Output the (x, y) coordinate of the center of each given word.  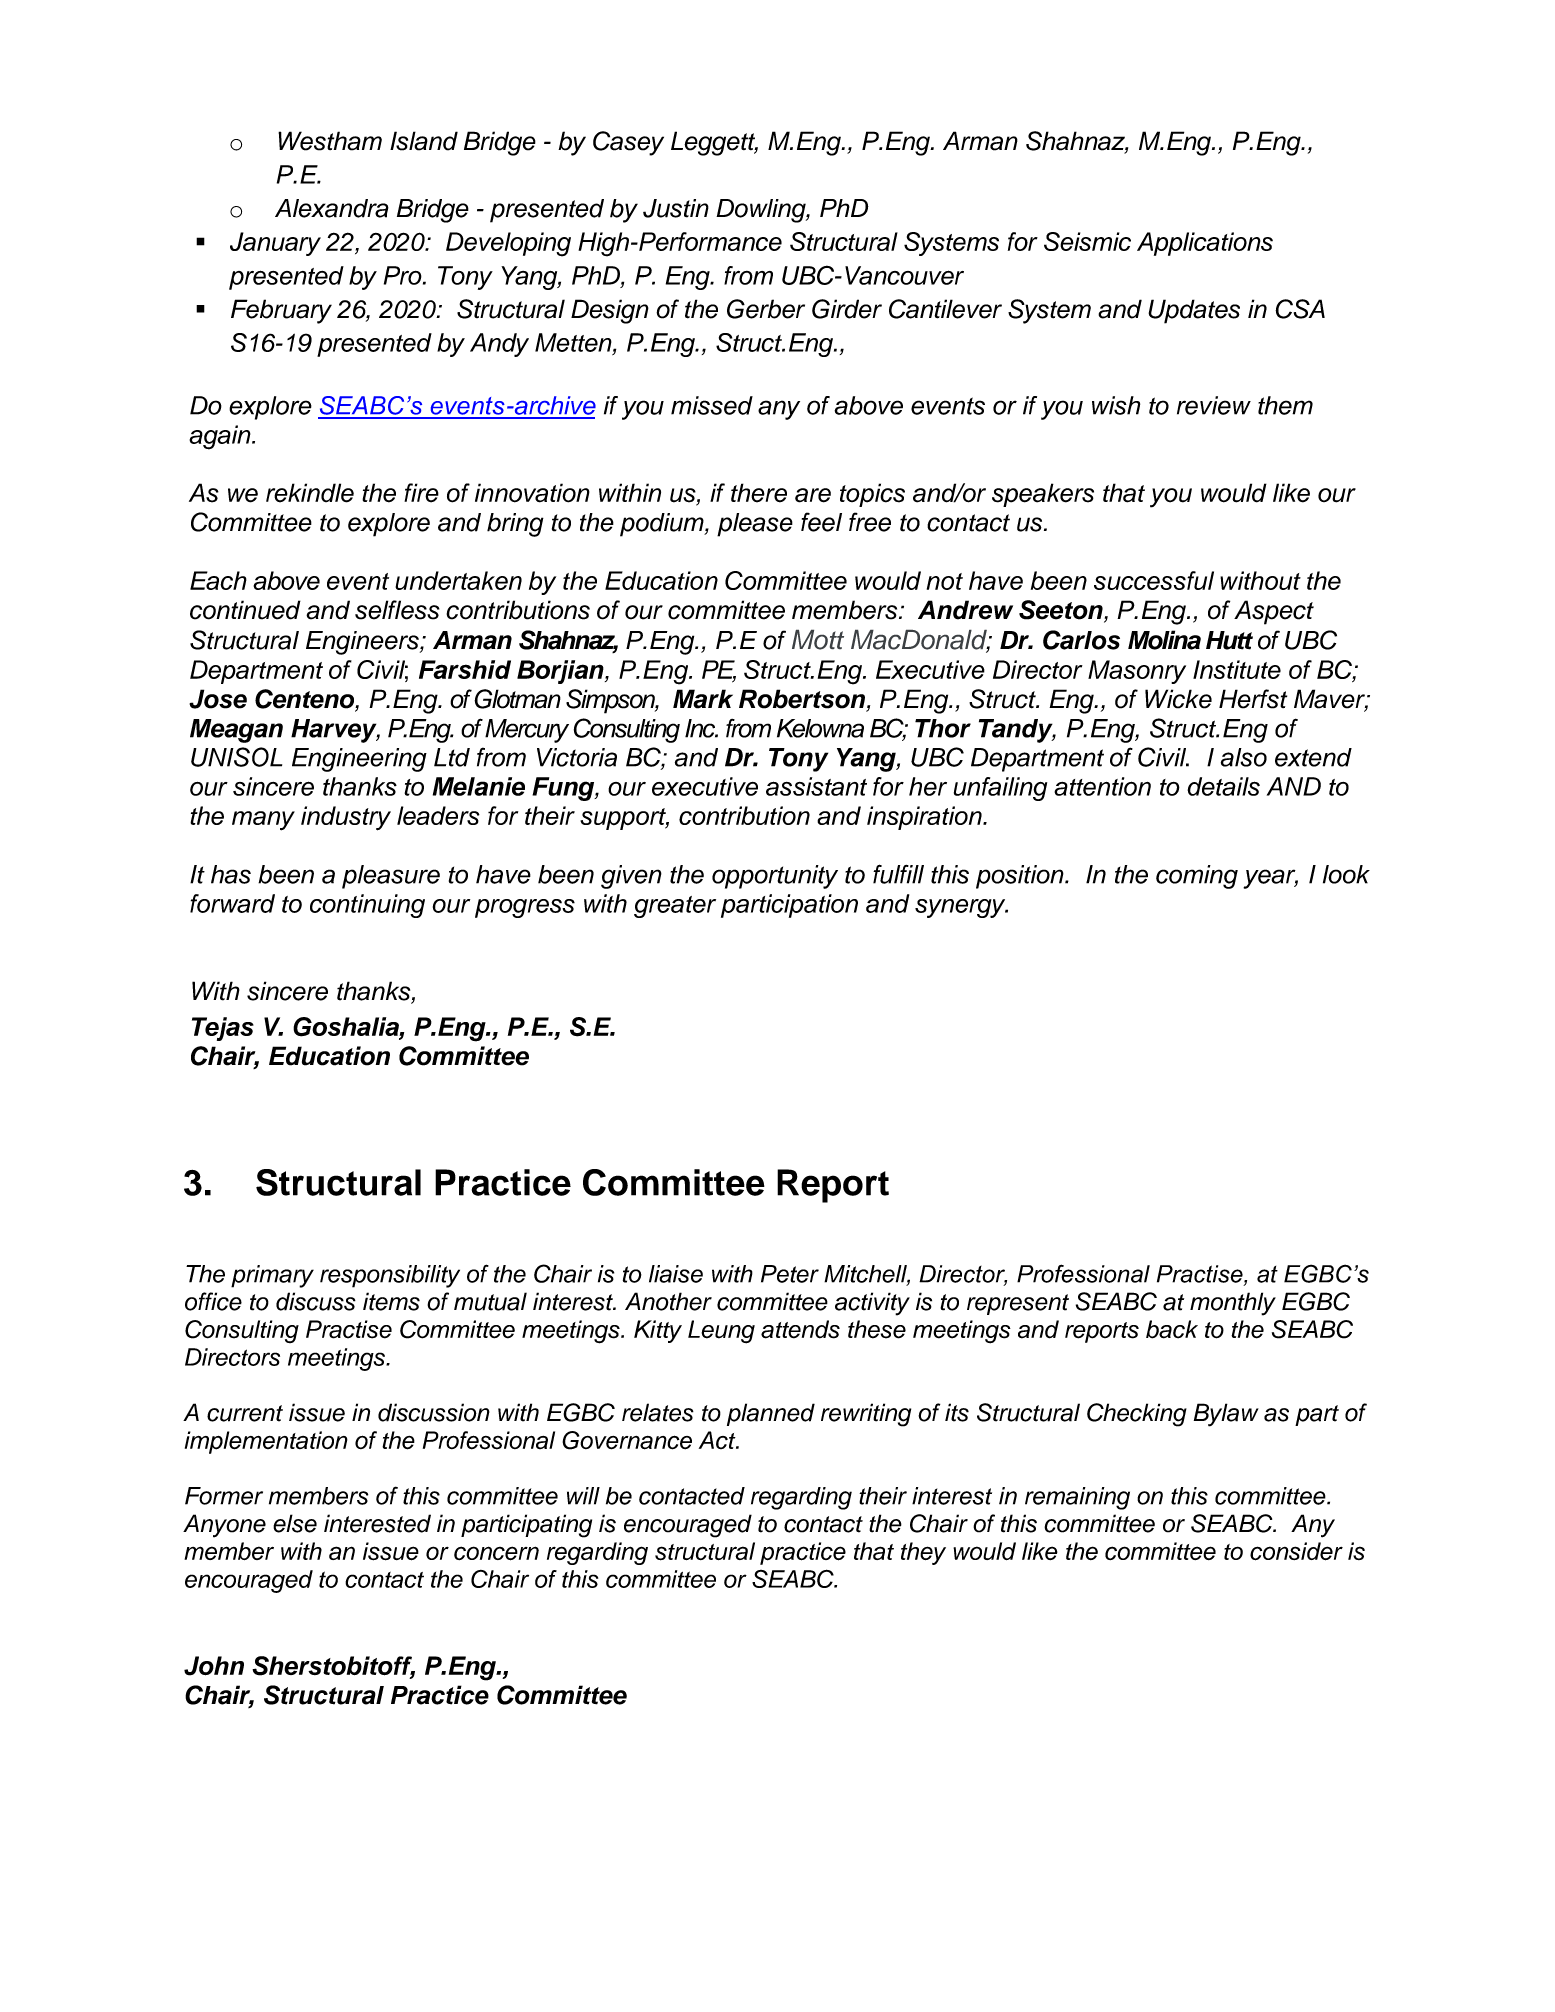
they (923, 1553)
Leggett (714, 143)
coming (1197, 877)
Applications (1205, 244)
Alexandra (332, 208)
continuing (367, 906)
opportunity (775, 877)
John (214, 1666)
